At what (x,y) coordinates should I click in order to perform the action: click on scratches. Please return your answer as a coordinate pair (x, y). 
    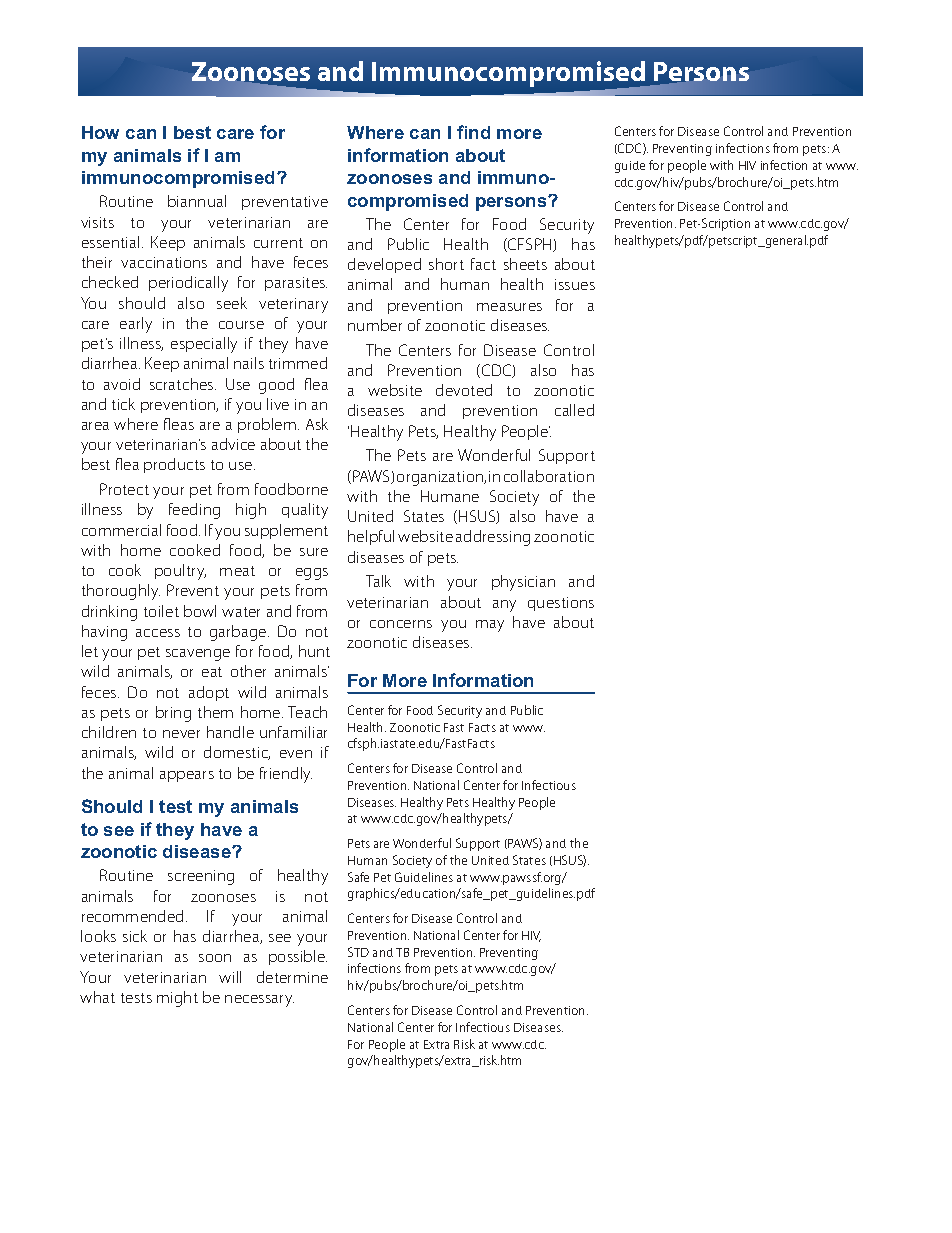
    Looking at the image, I should click on (183, 384).
